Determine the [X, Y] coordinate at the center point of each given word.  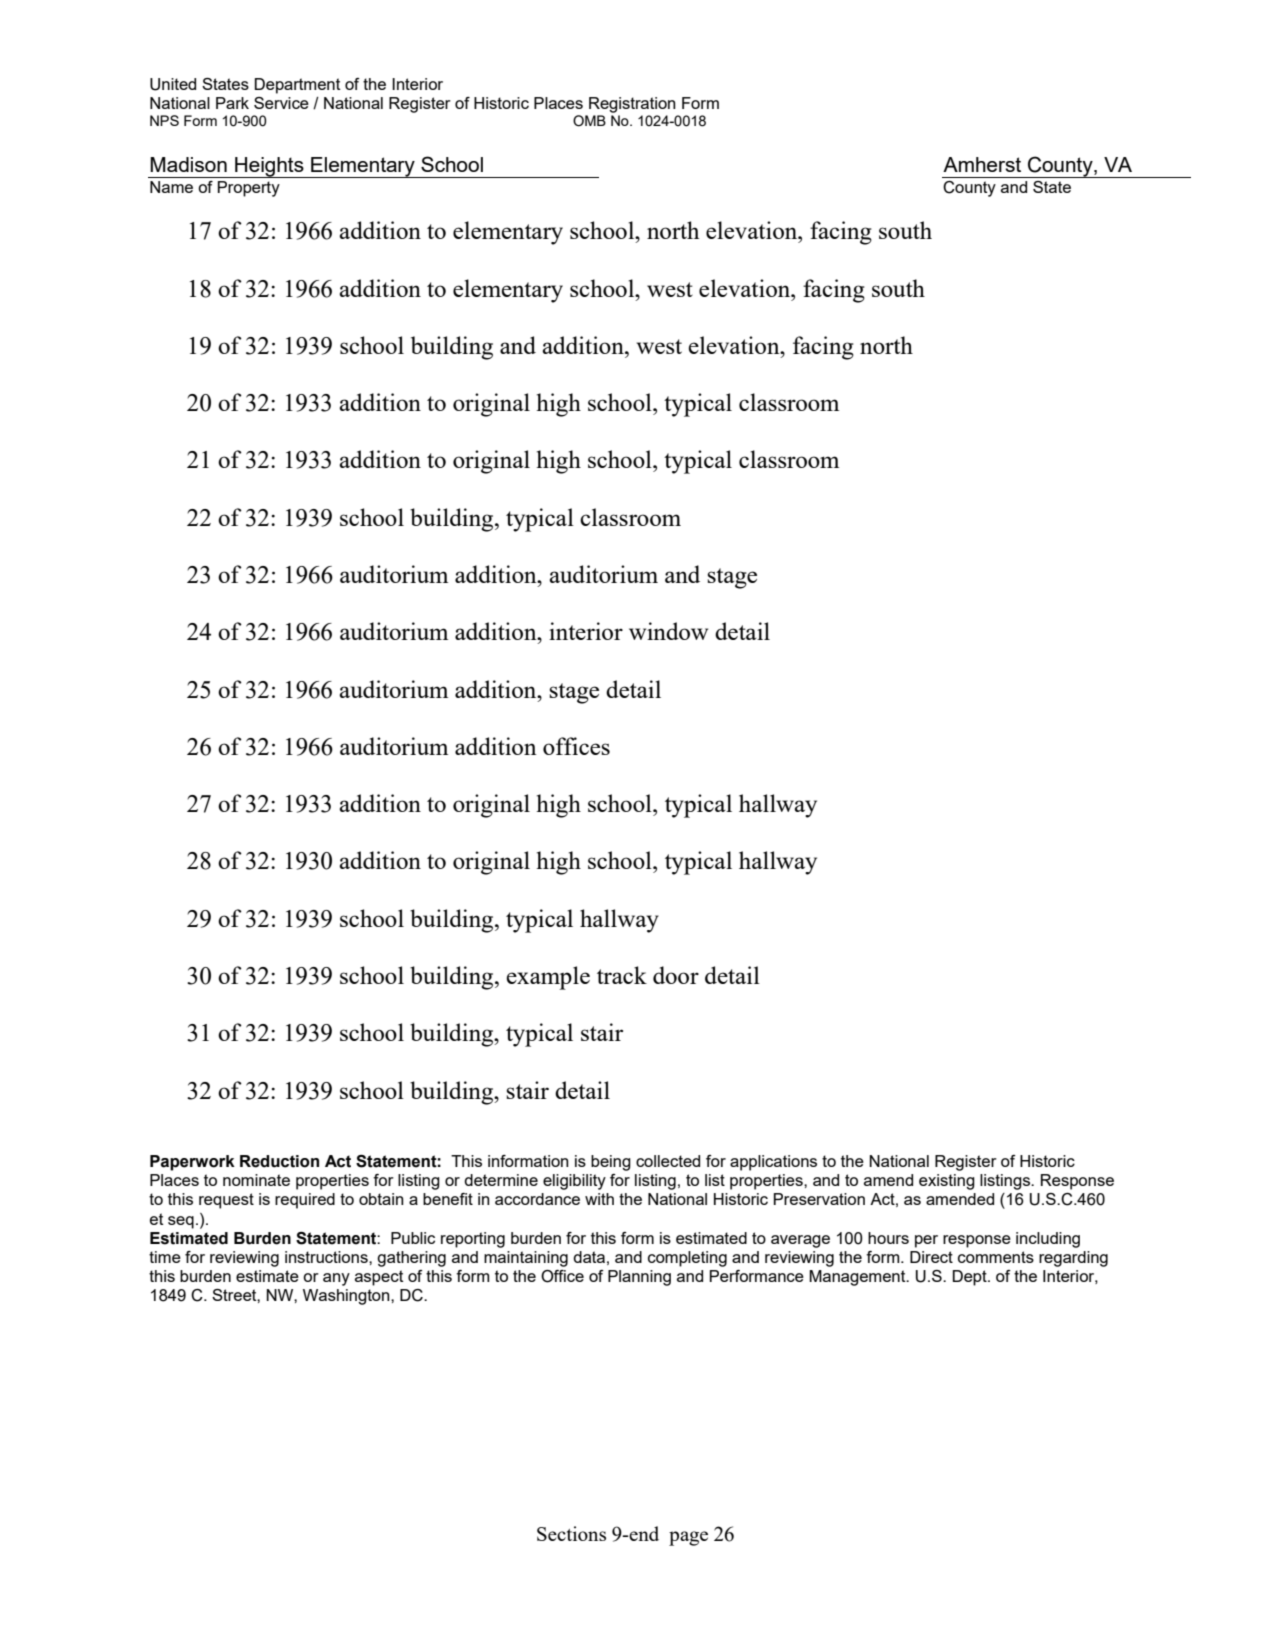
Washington [347, 1297]
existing [947, 1182]
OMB [589, 121]
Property [249, 189]
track [622, 975]
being [611, 1163]
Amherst [982, 164]
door [676, 975]
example [548, 978]
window [668, 631]
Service [281, 103]
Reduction [279, 1161]
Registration [632, 105]
